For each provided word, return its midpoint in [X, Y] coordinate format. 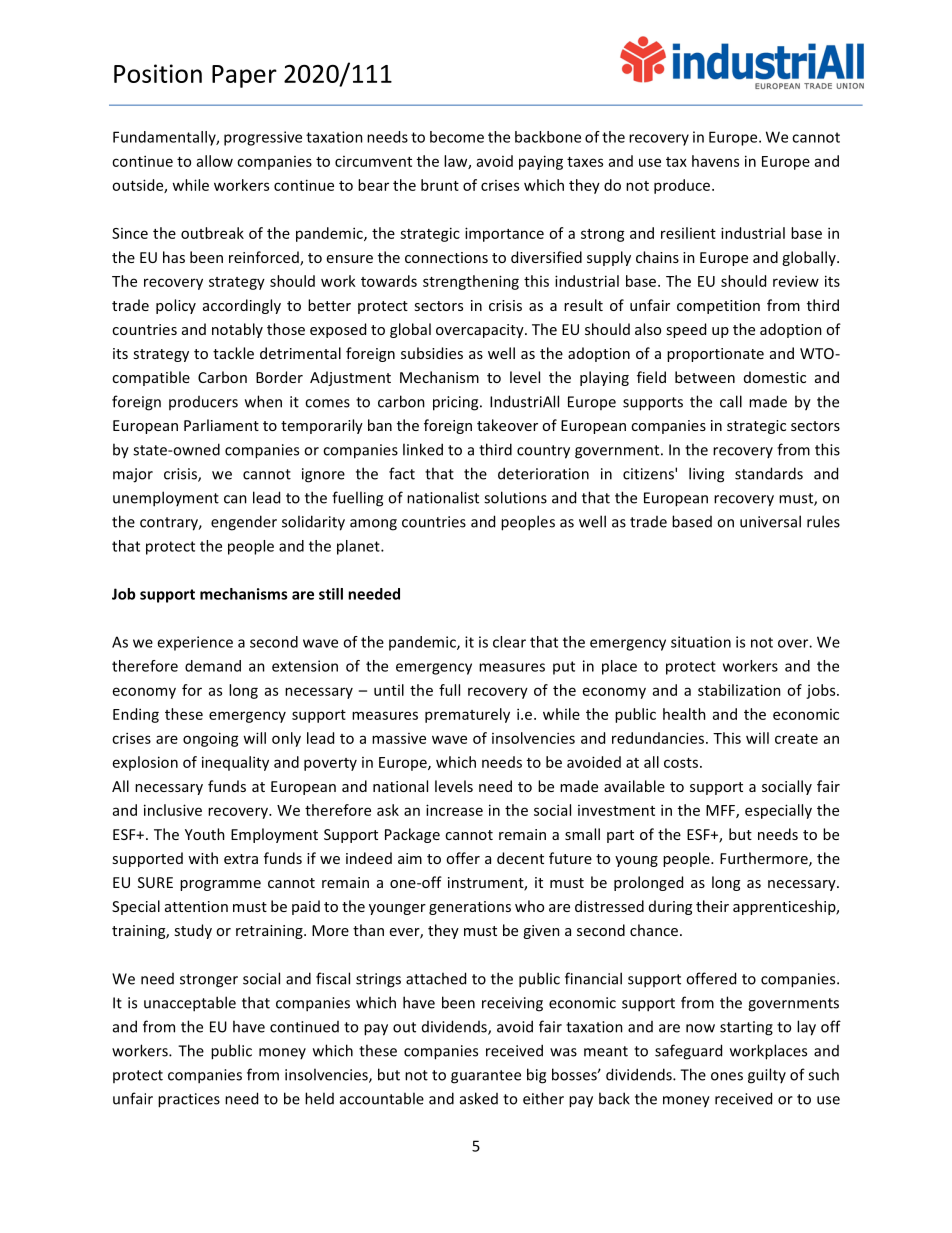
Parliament [221, 425]
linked [423, 449]
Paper [244, 76]
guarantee [486, 1077]
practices [189, 1100]
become [457, 137]
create [796, 739]
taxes [585, 162]
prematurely [467, 715]
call [731, 401]
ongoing [211, 739]
